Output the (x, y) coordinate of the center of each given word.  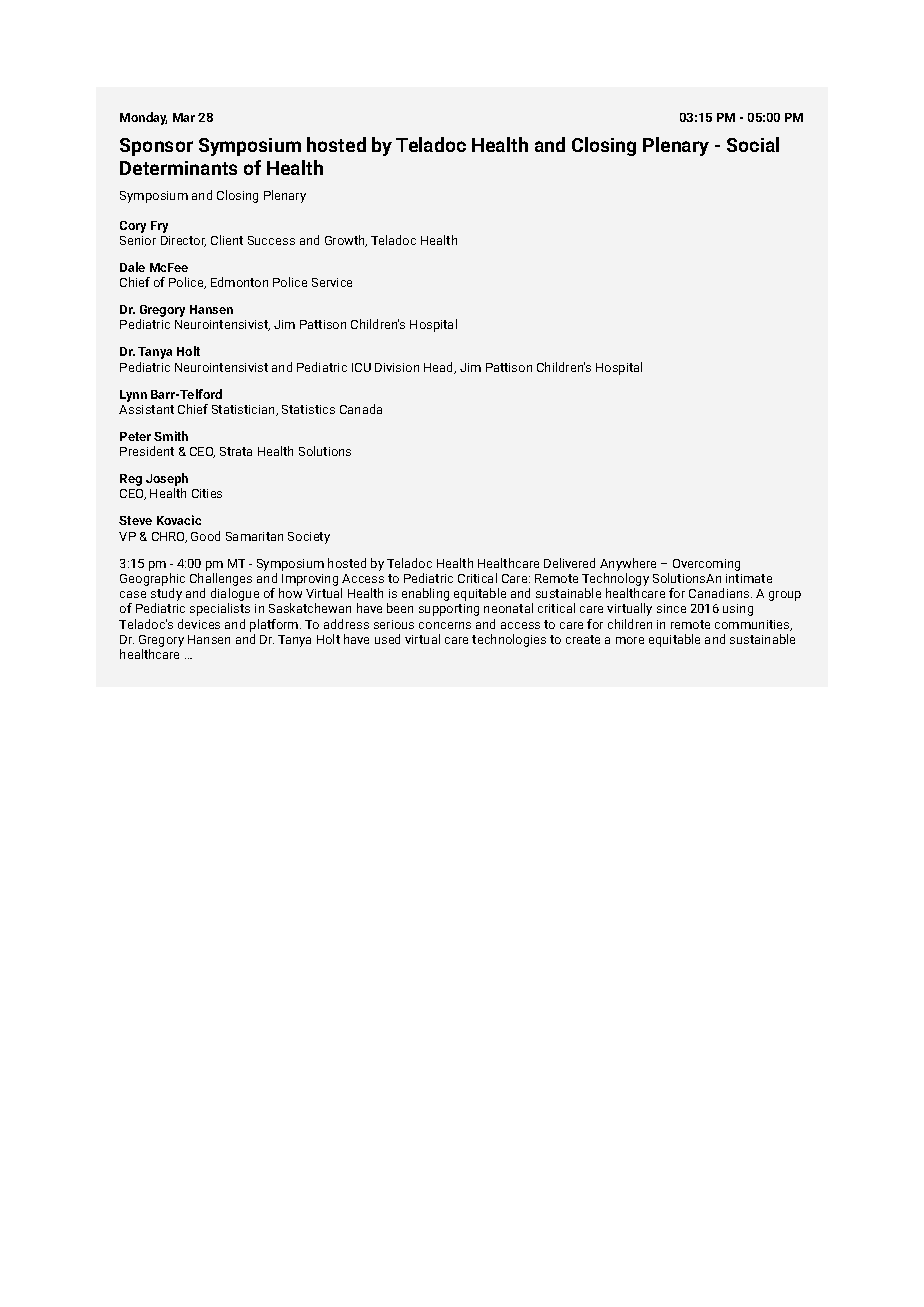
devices (199, 624)
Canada (361, 409)
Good (205, 536)
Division (397, 367)
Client (227, 240)
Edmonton (239, 282)
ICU (361, 367)
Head (440, 368)
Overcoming (706, 565)
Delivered (569, 563)
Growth (346, 241)
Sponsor (156, 147)
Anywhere (628, 564)
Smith (171, 436)
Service (332, 282)
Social (753, 144)
